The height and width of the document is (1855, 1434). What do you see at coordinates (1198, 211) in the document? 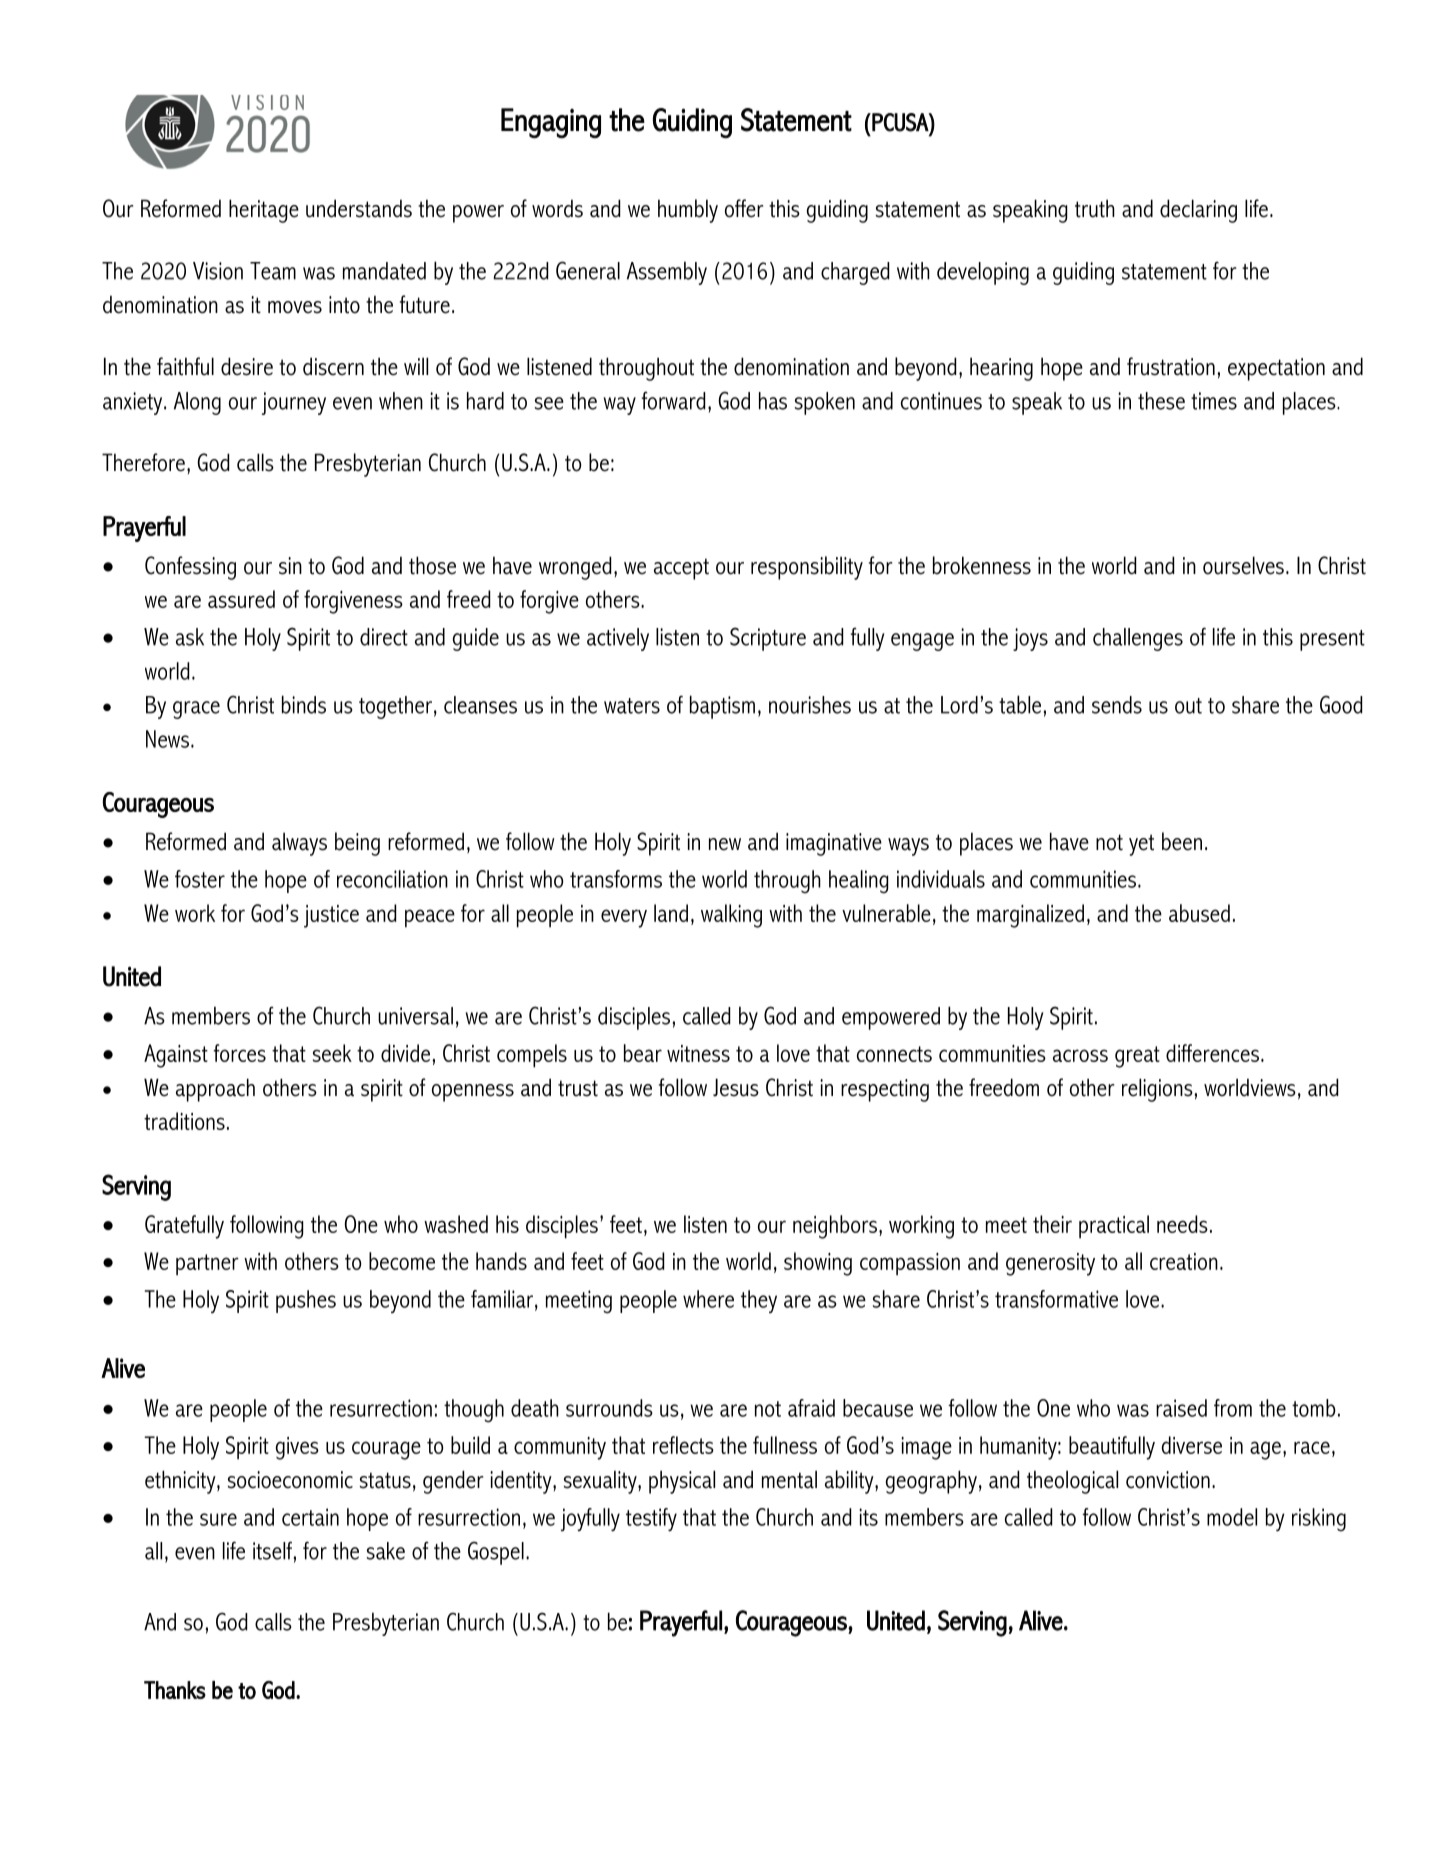
I see `declaring` at bounding box center [1198, 211].
